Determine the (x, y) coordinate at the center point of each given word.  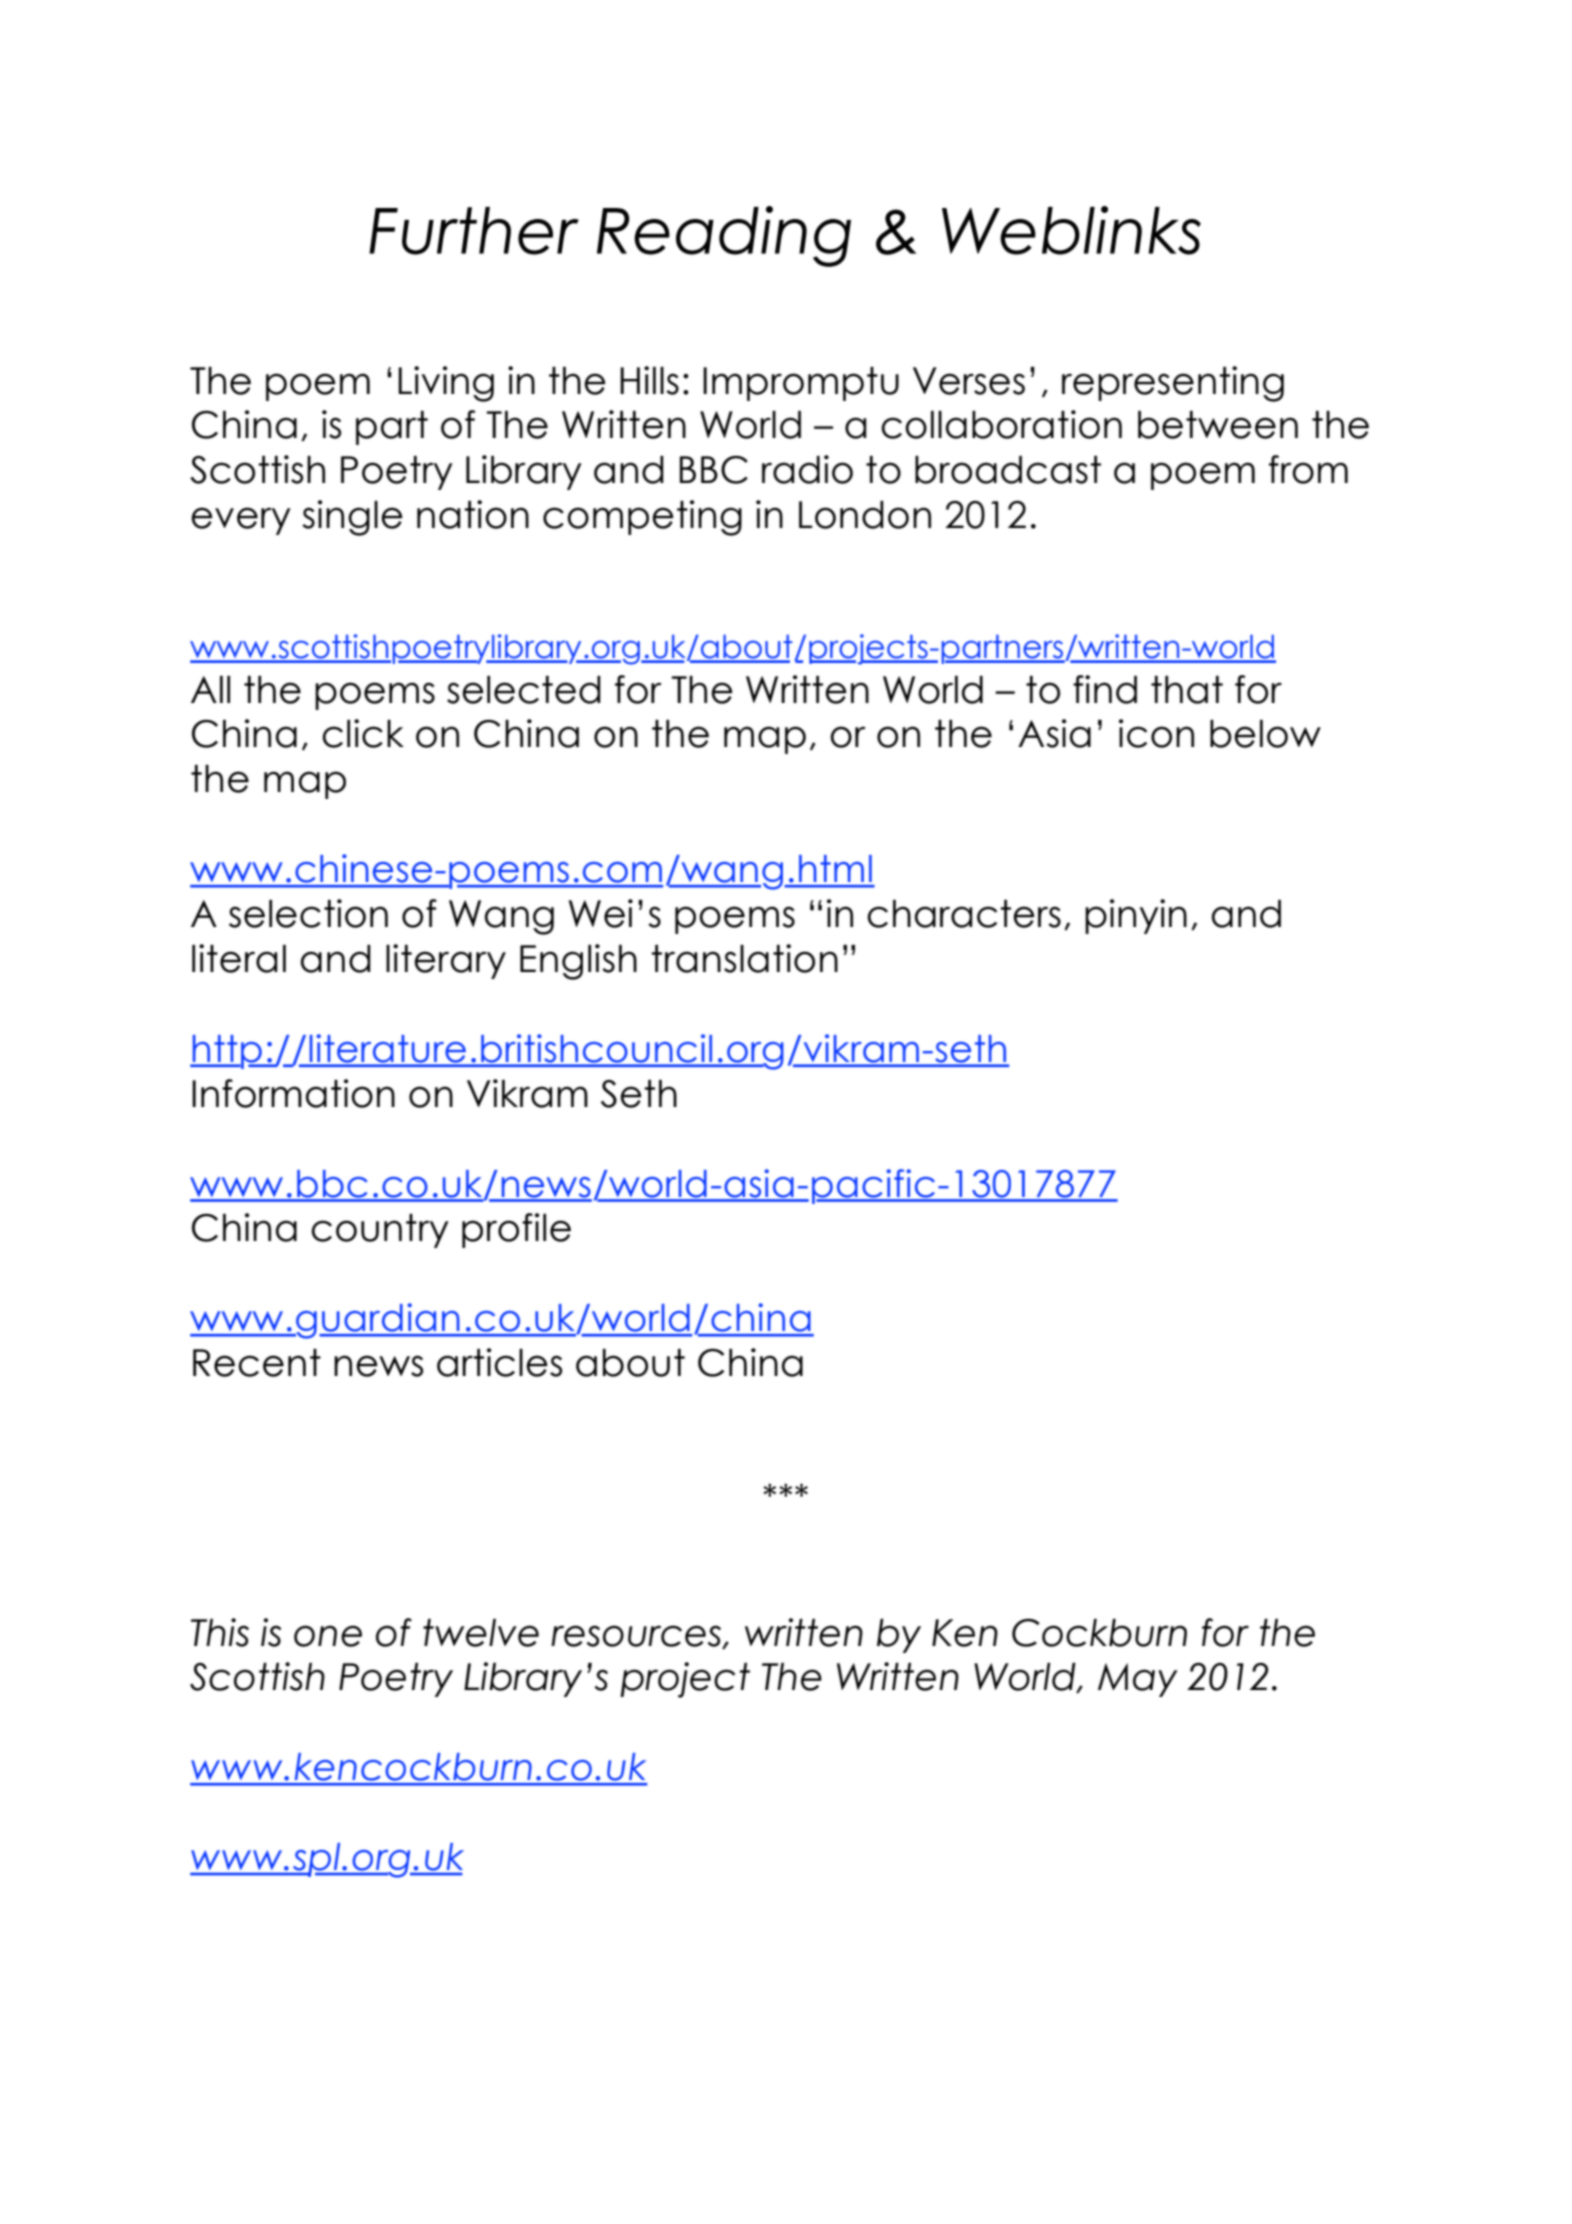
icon (1156, 733)
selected (524, 690)
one (328, 1636)
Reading (724, 236)
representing (1173, 384)
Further (474, 231)
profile (516, 1230)
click (363, 733)
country (380, 1231)
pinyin (1136, 916)
